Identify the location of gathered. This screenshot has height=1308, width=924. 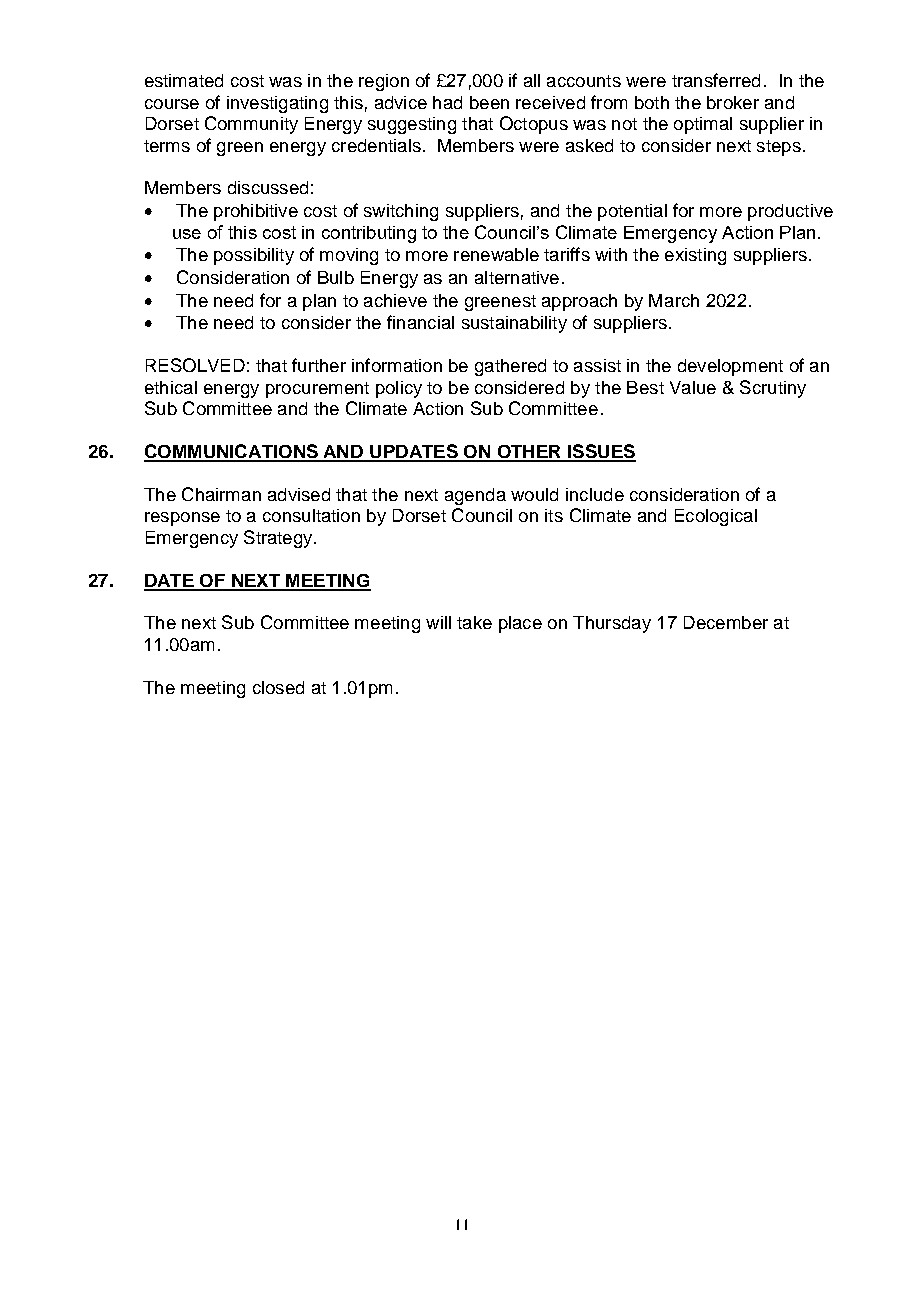
(510, 367).
